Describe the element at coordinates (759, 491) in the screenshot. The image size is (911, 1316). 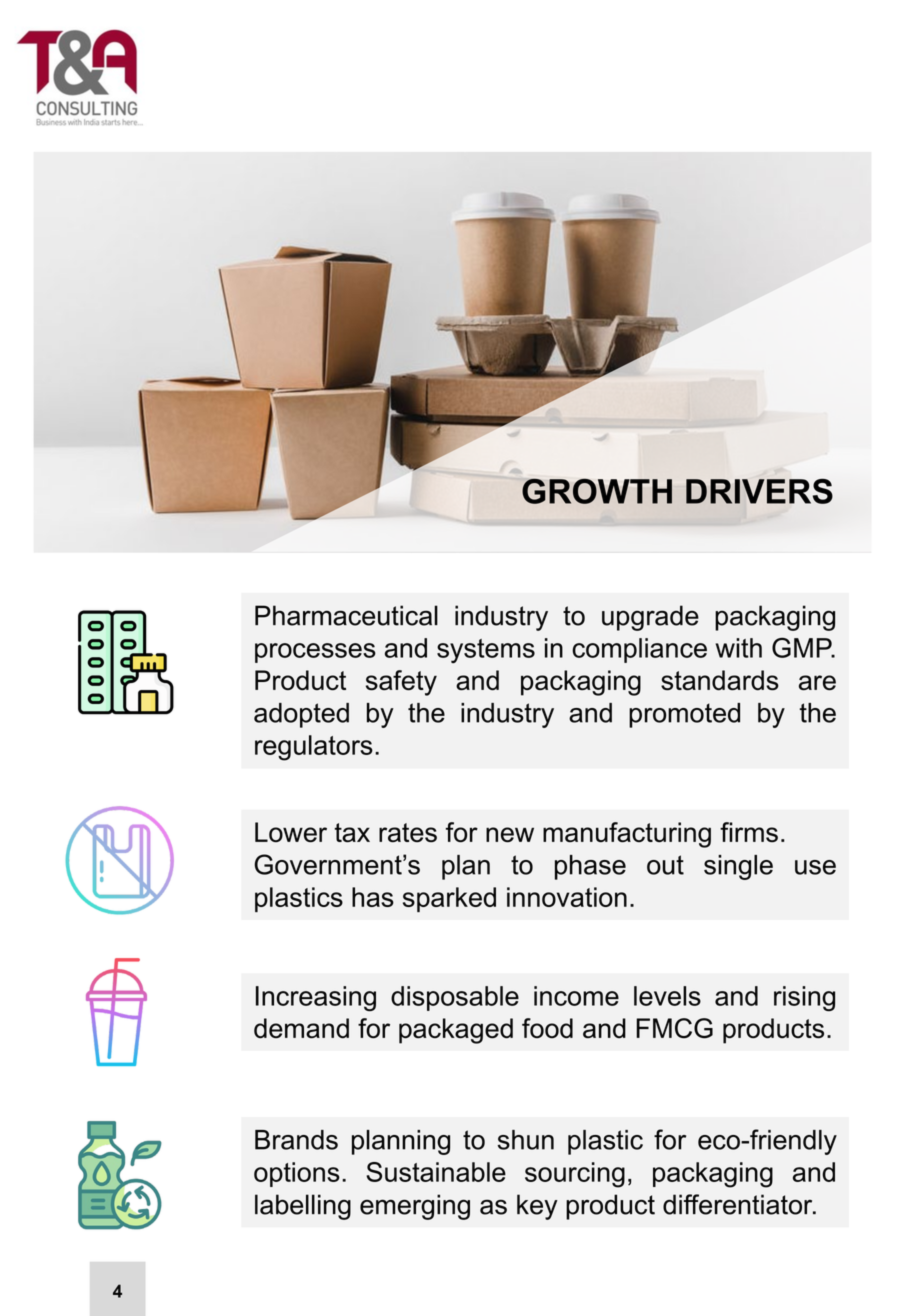
I see `DRIVERS` at that location.
